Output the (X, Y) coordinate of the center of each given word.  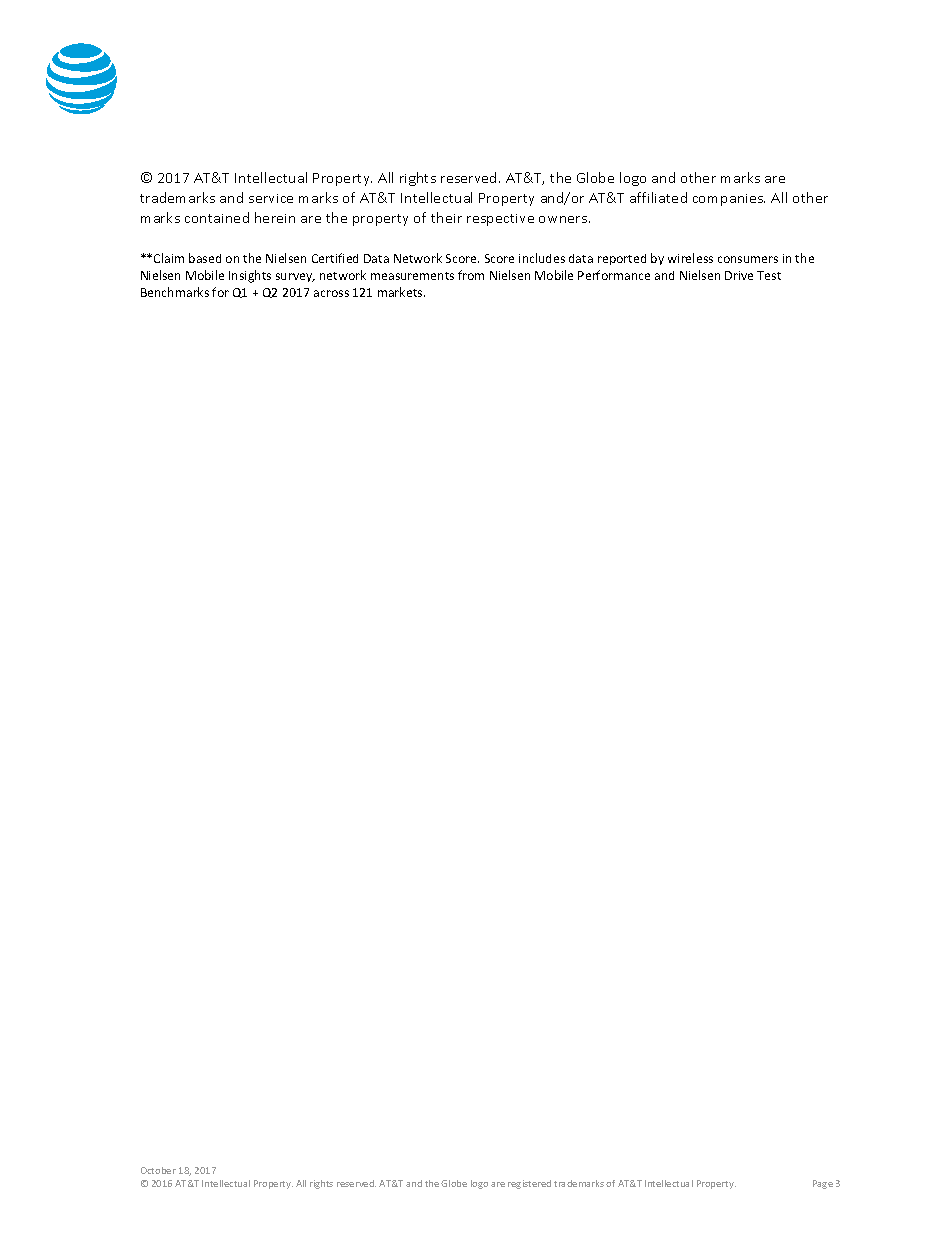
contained (217, 217)
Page (823, 1184)
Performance (614, 275)
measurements (412, 276)
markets (401, 292)
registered (529, 1184)
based (205, 258)
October (158, 1170)
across (331, 293)
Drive (739, 275)
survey (295, 277)
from (471, 275)
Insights (250, 276)
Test (769, 275)
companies (729, 200)
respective (500, 220)
